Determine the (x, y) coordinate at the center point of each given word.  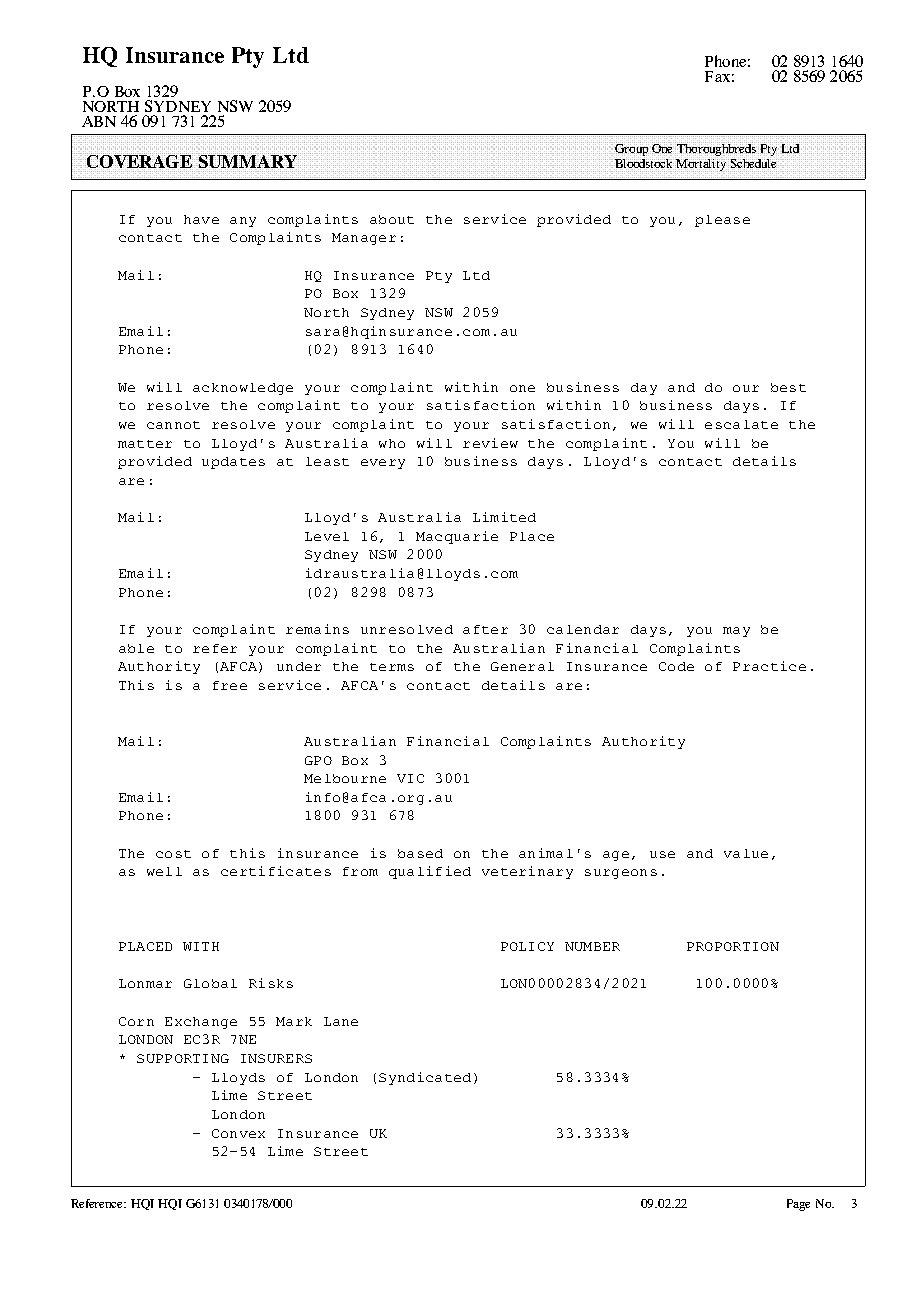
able (136, 648)
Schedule (754, 163)
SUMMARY (248, 161)
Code (676, 666)
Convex (238, 1133)
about (392, 219)
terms (392, 667)
